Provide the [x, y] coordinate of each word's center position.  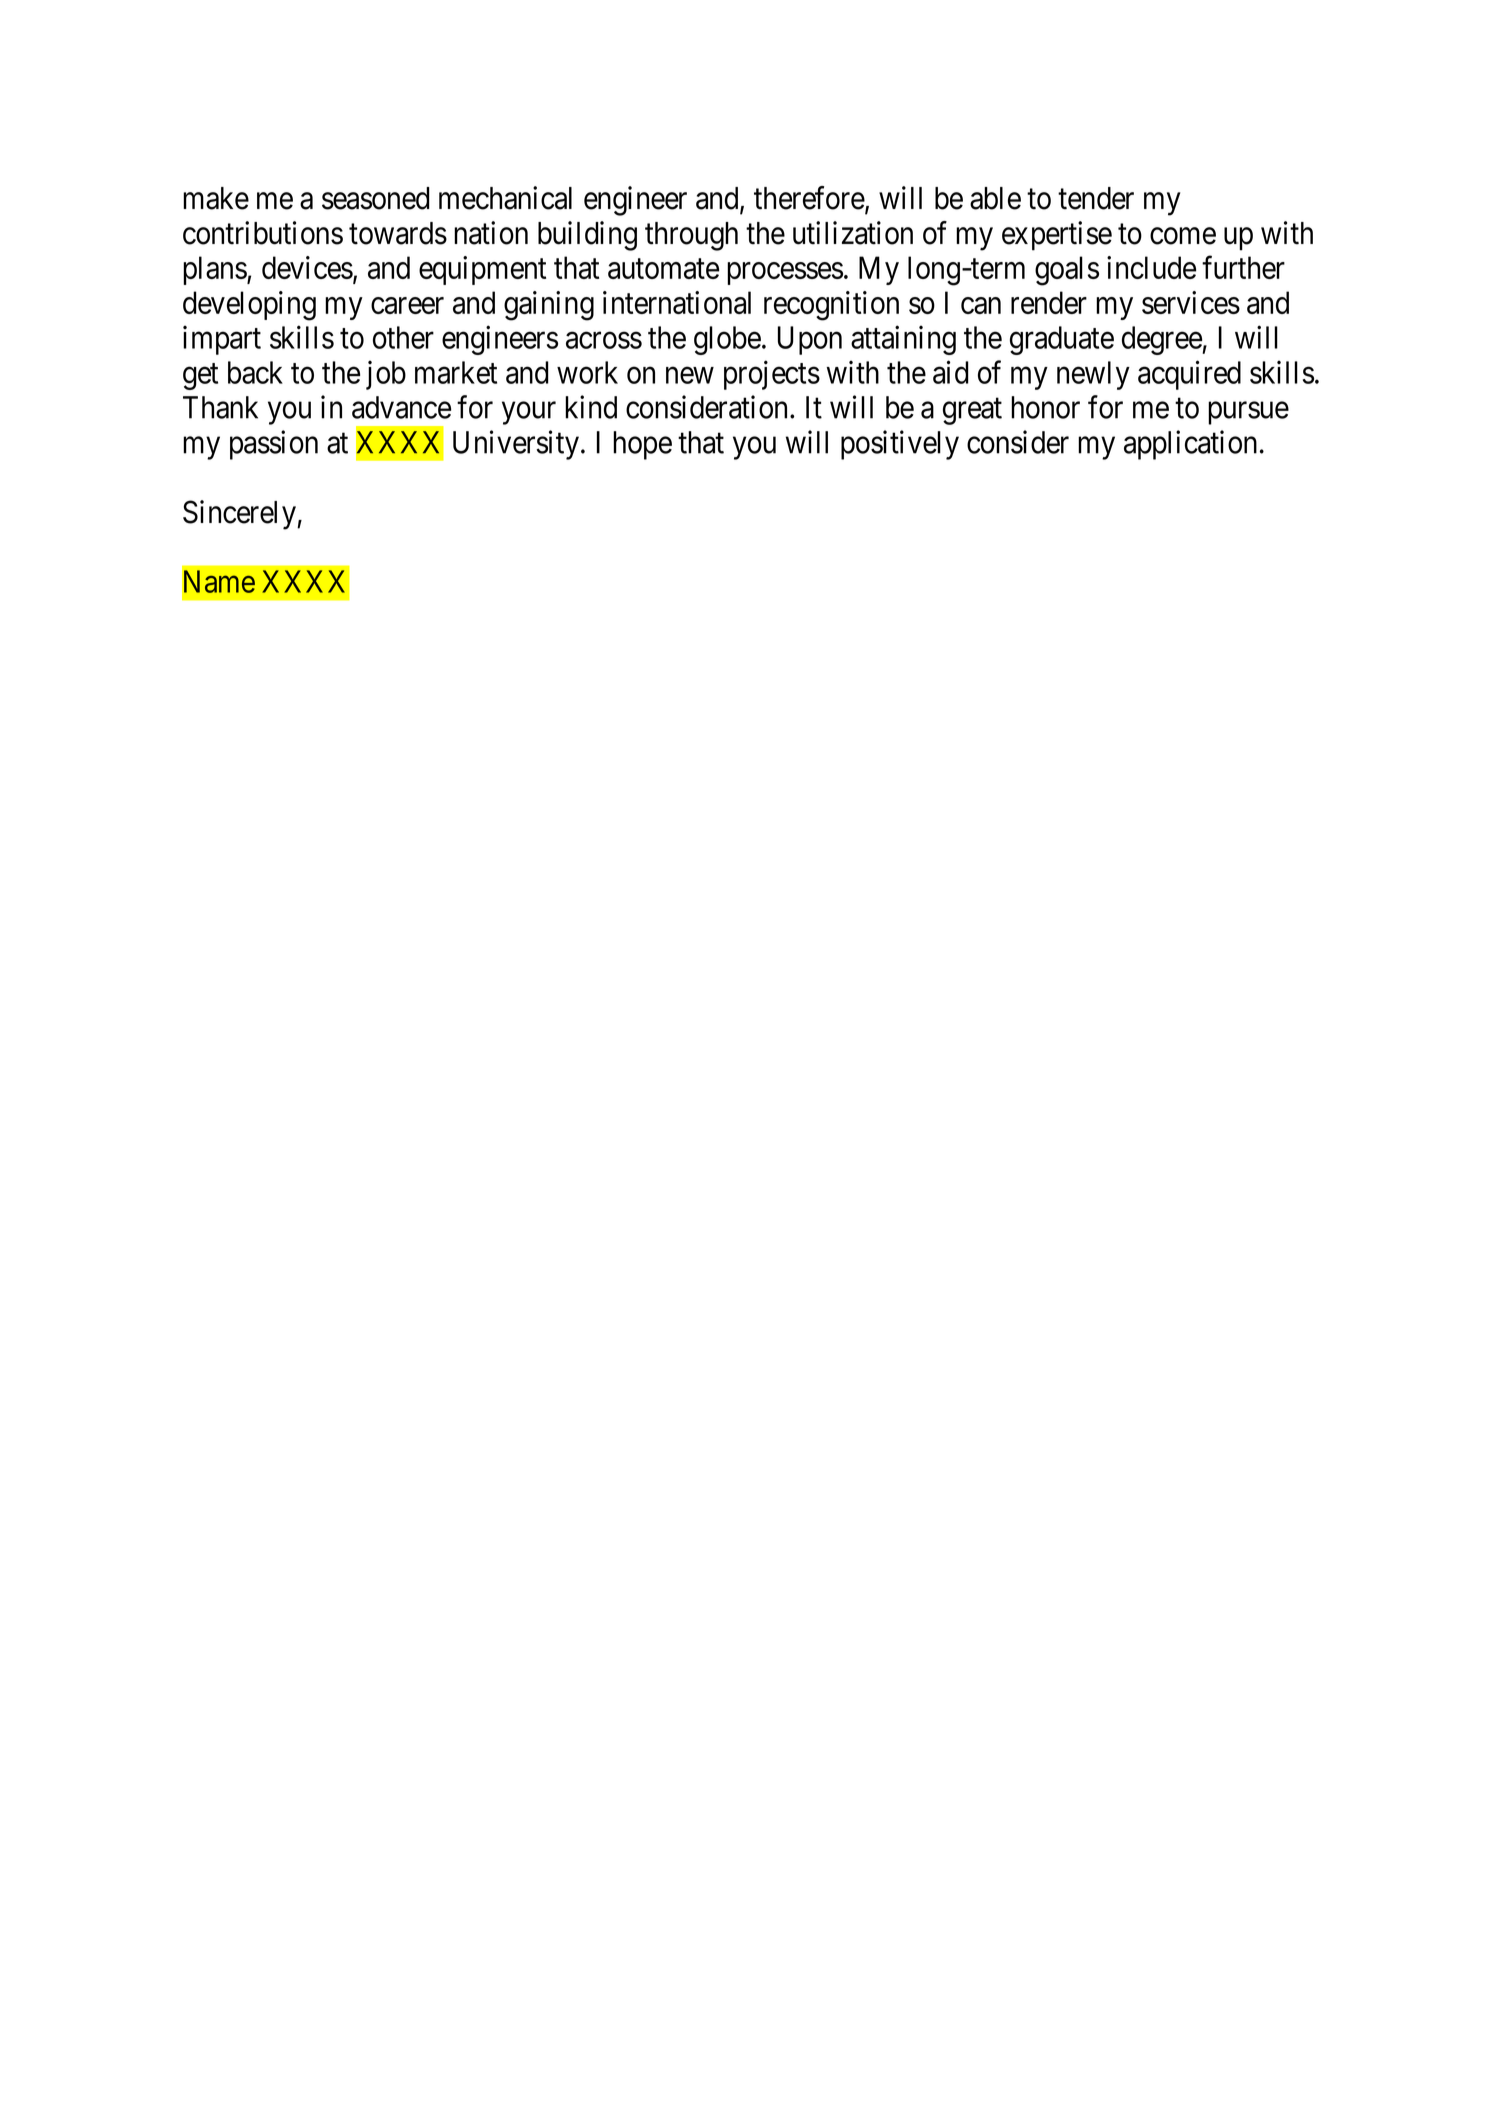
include [1151, 267]
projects [772, 375]
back [255, 372]
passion [274, 445]
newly [1093, 375]
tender [1096, 198]
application [1190, 445]
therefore [810, 199]
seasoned [375, 198]
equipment [482, 270]
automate [663, 269]
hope [642, 445]
